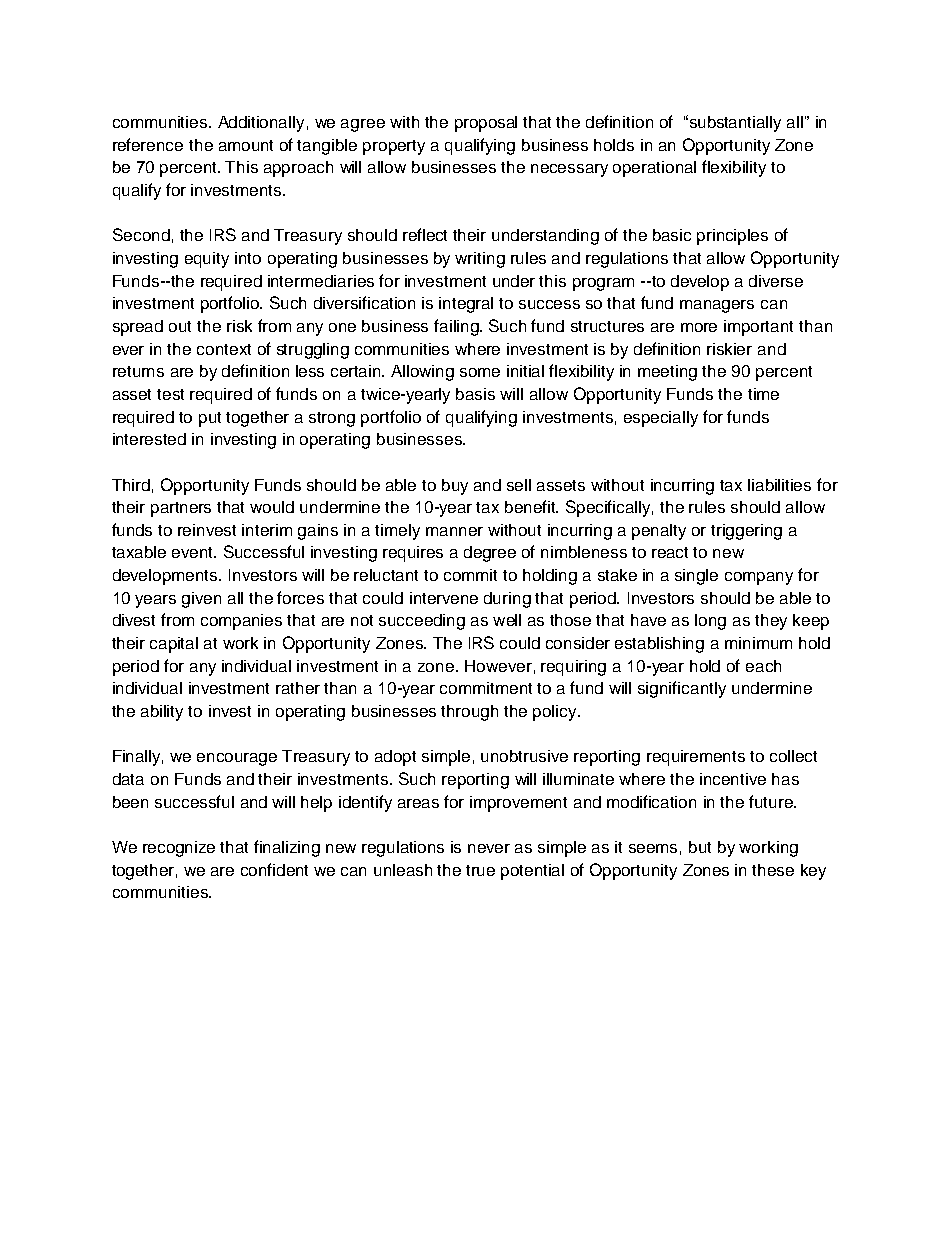 This page has width=952, height=1233. Describe the element at coordinates (480, 870) in the page. I see `true` at that location.
